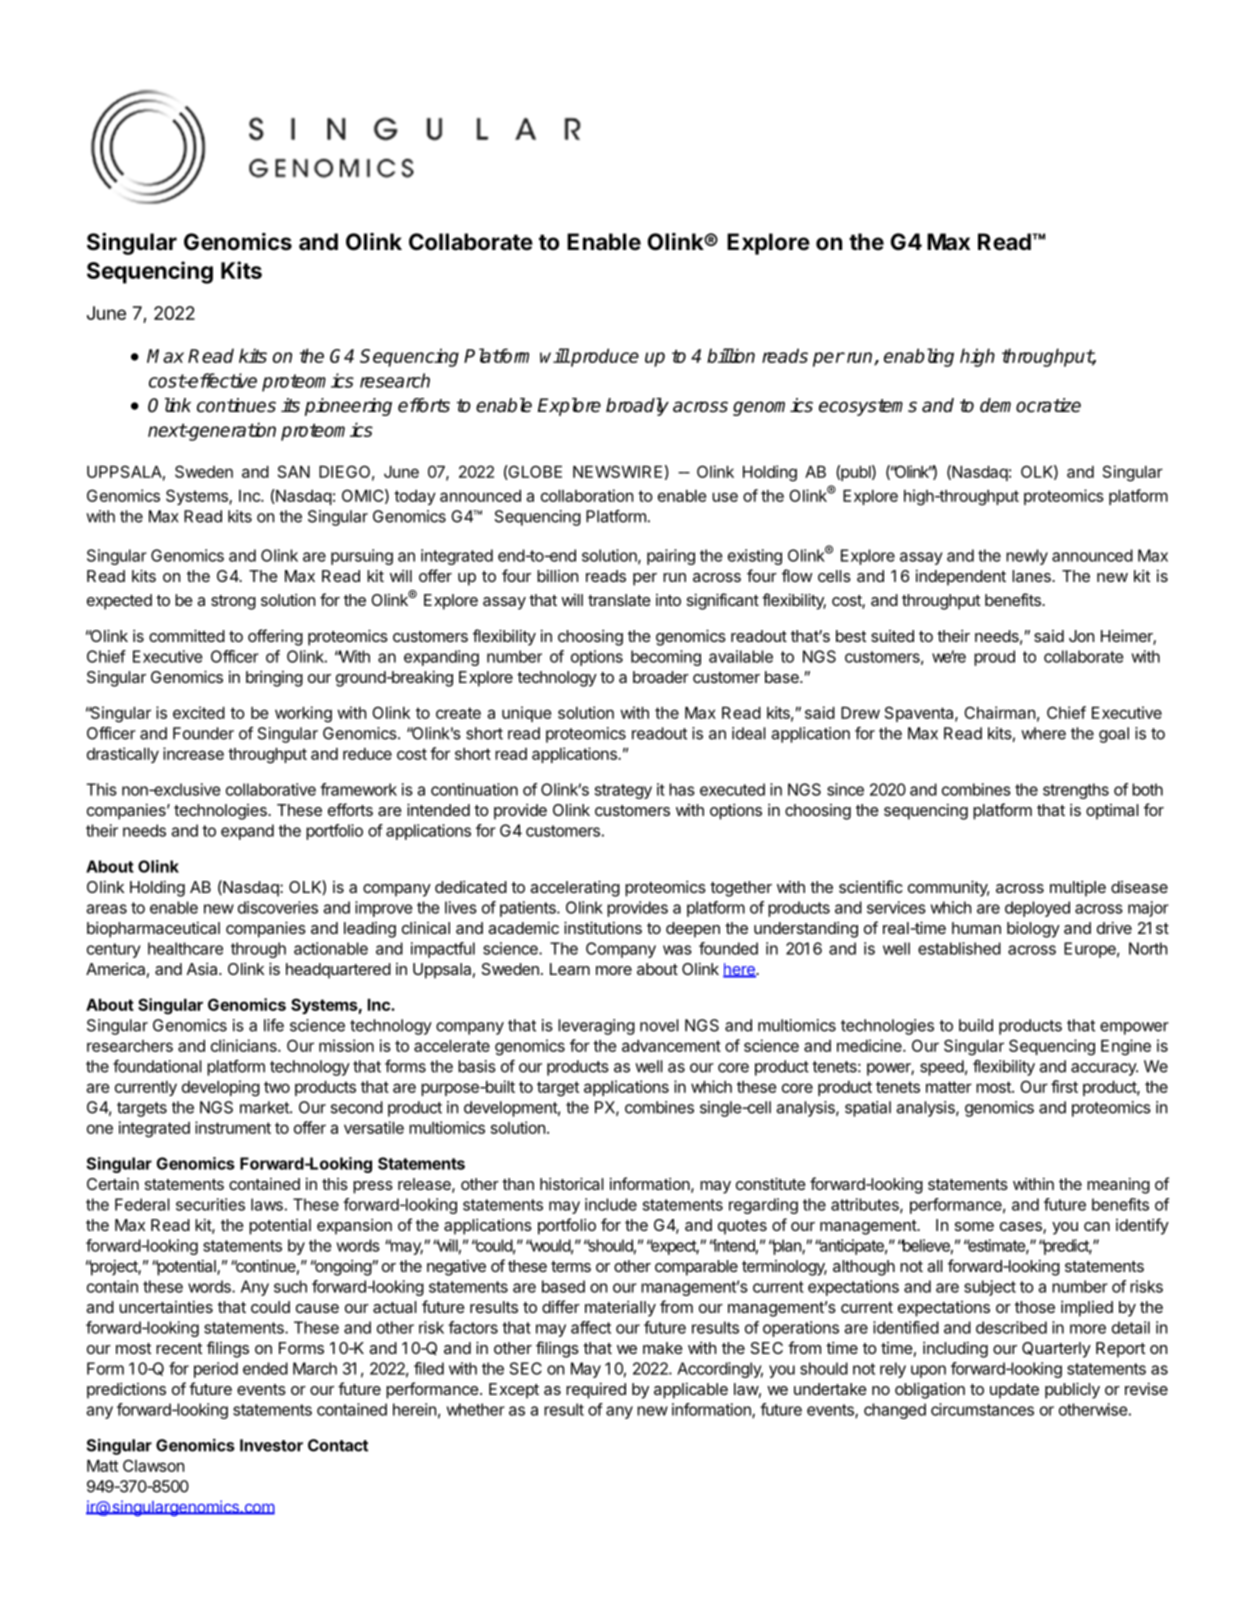 This screenshot has width=1254, height=1623. What do you see at coordinates (1037, 909) in the screenshot?
I see `deployed` at bounding box center [1037, 909].
